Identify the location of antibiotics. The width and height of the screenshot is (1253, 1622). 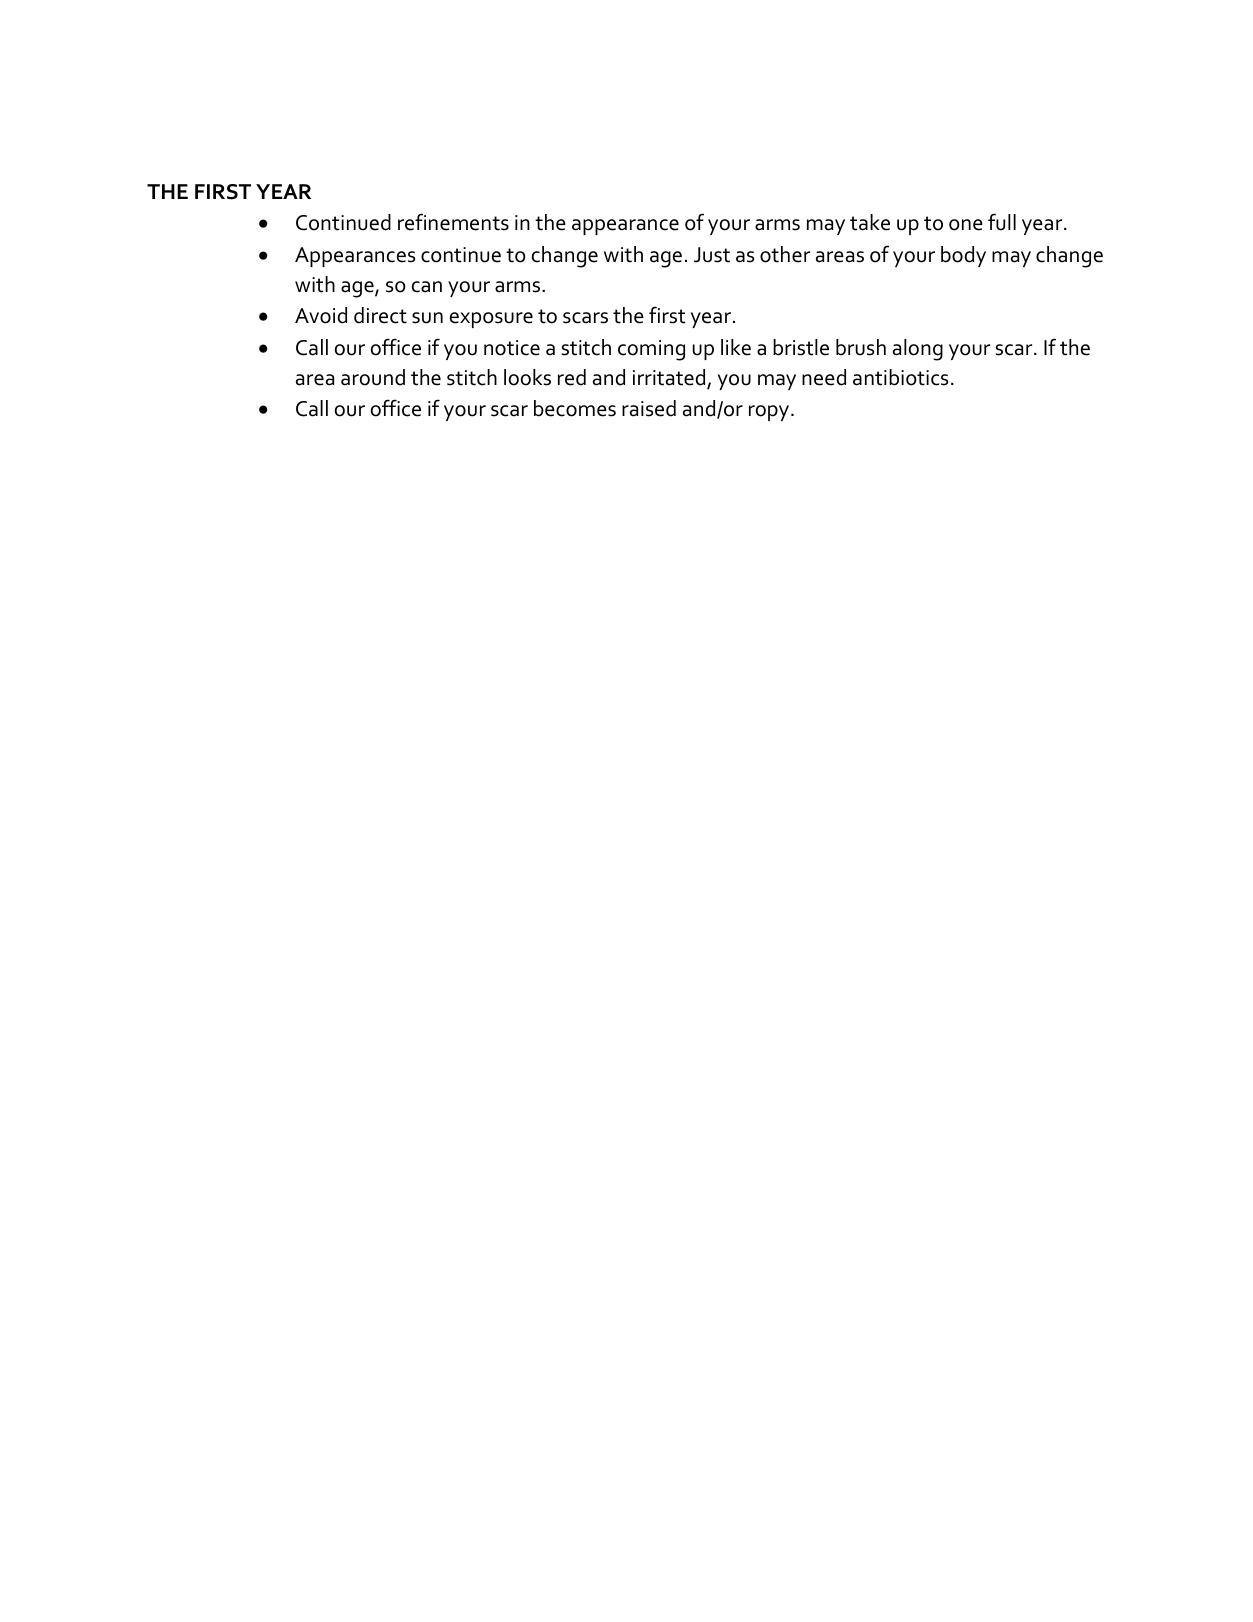
(900, 377).
